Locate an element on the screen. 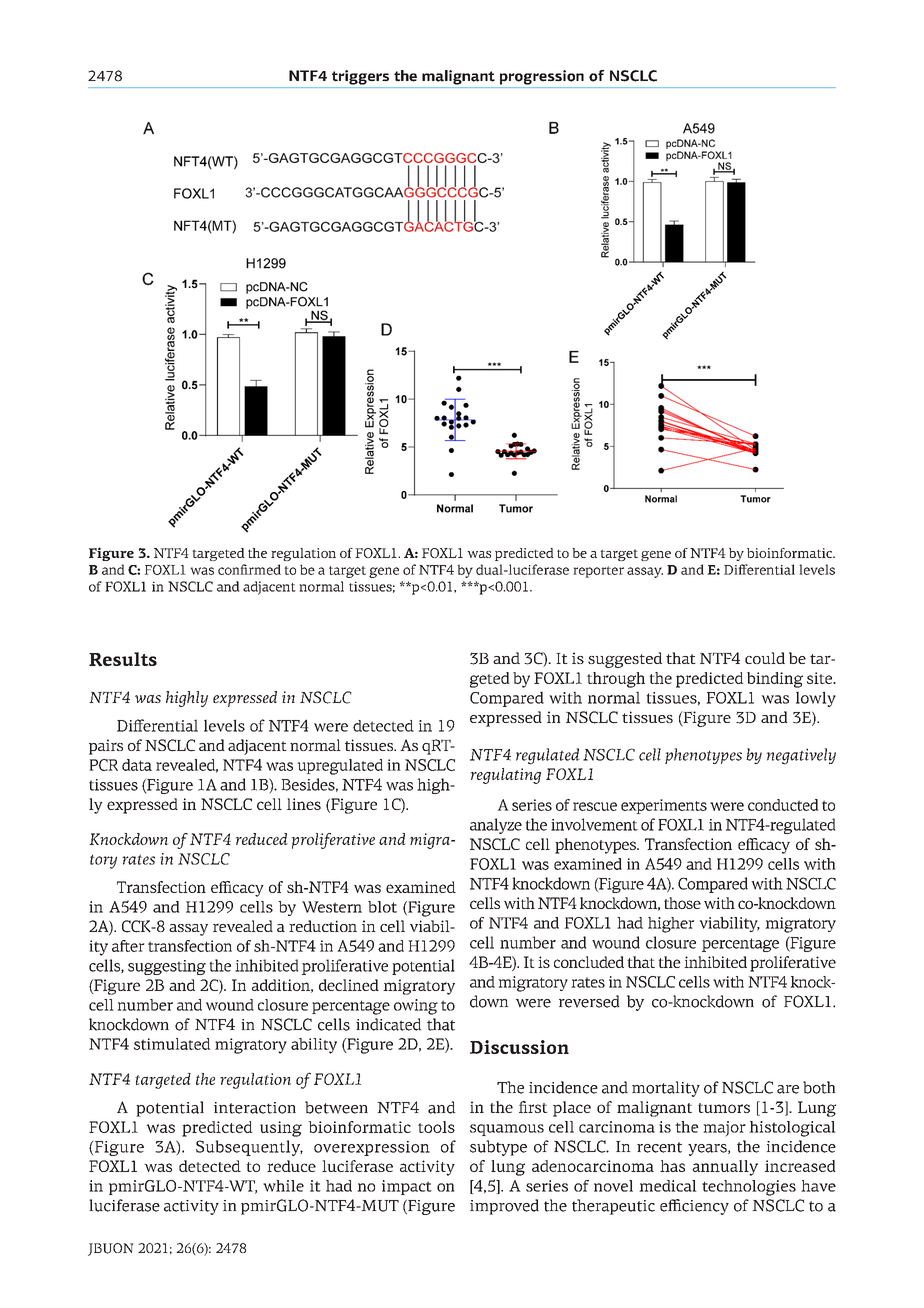 This screenshot has height=1308, width=924. subtype is located at coordinates (498, 1148).
